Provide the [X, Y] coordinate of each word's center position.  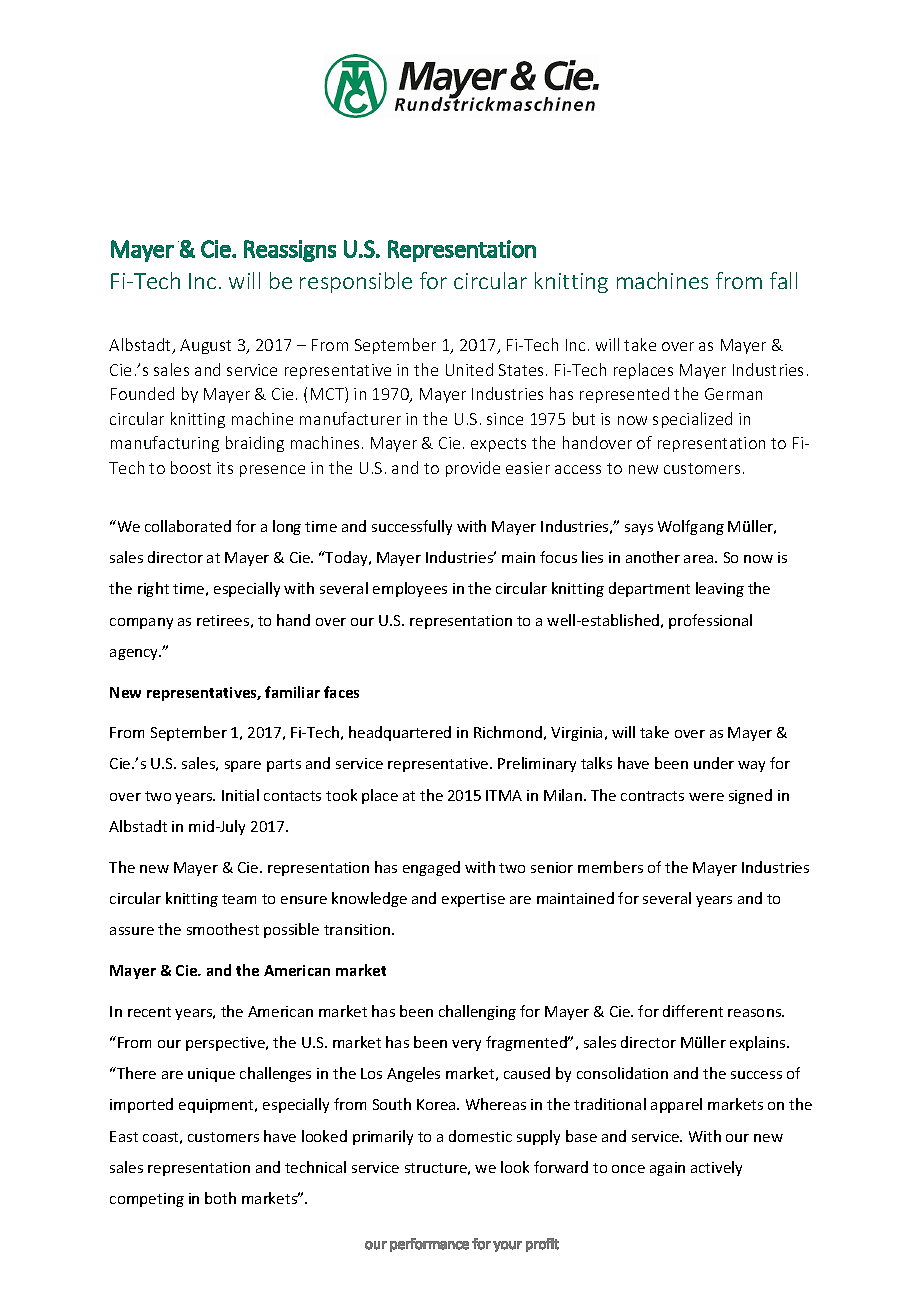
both [220, 1198]
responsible [356, 282]
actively [716, 1168]
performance [429, 1245]
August [205, 346]
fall [783, 280]
